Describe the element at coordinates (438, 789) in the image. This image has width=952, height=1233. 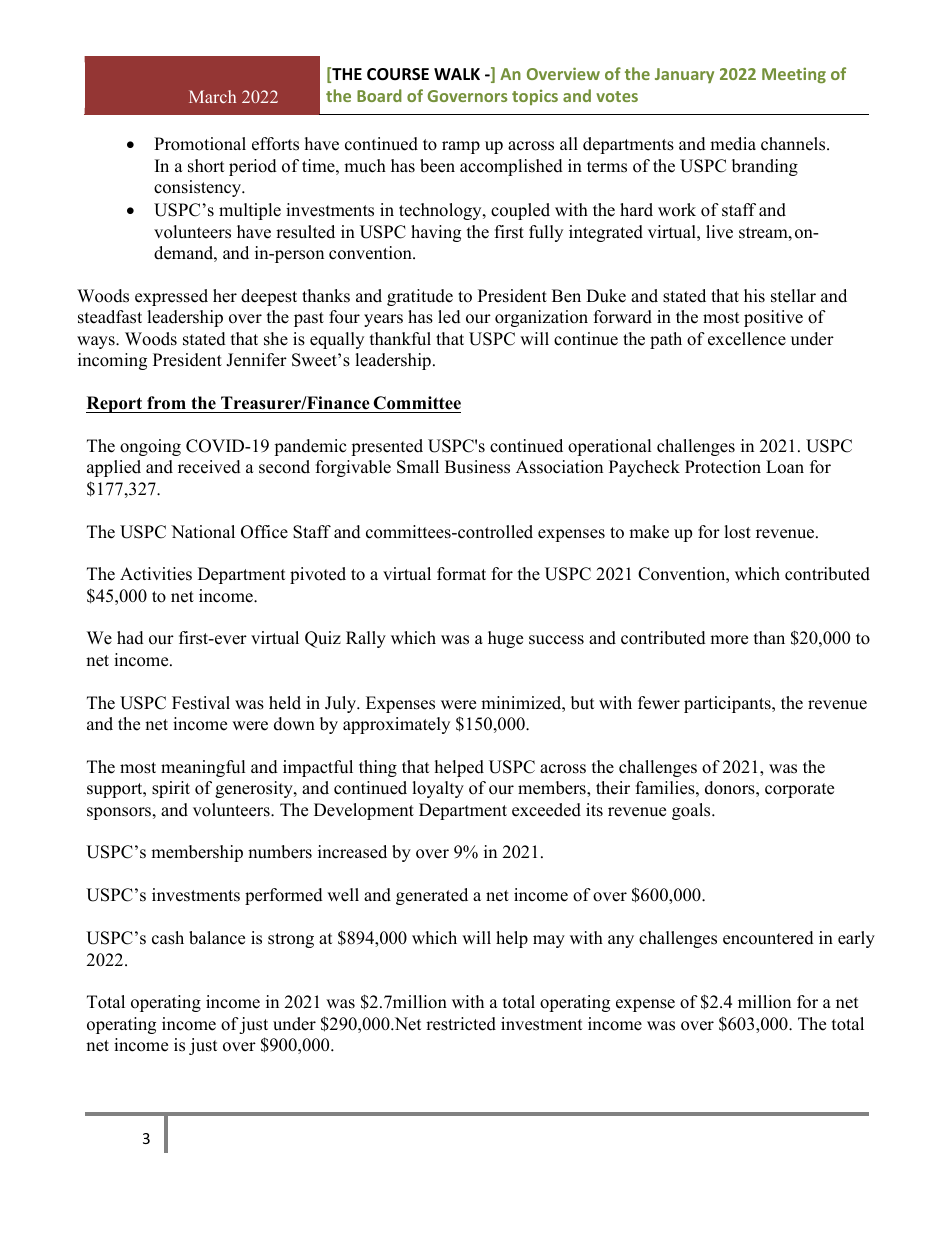
I see `loyalty` at that location.
